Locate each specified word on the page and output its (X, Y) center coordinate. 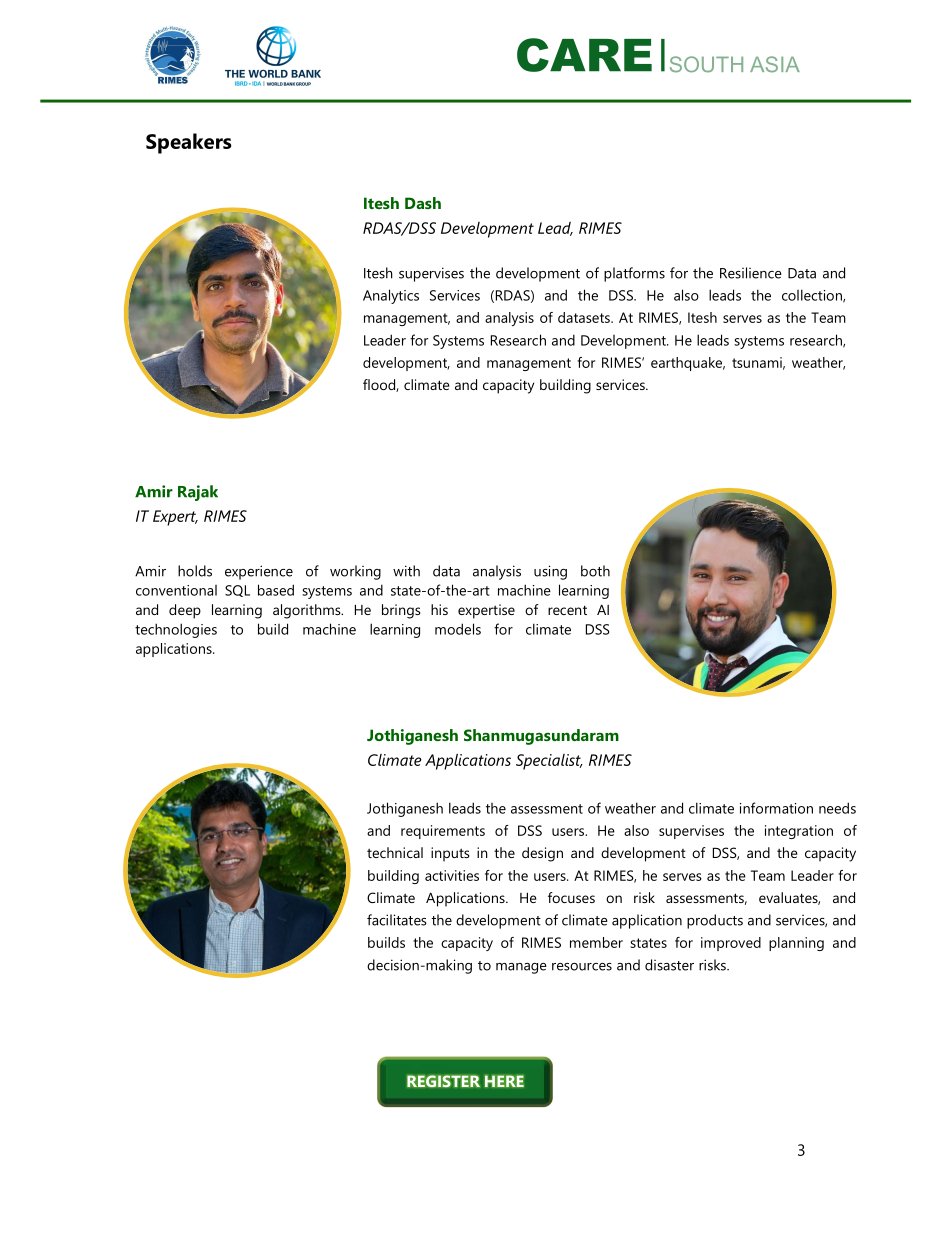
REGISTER (443, 1081)
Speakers (189, 143)
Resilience (751, 273)
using (550, 572)
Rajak (198, 493)
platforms (634, 274)
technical (395, 852)
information (776, 808)
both (595, 571)
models (458, 629)
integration (799, 832)
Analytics (391, 296)
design (542, 854)
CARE (584, 55)
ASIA (775, 64)
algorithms (308, 611)
